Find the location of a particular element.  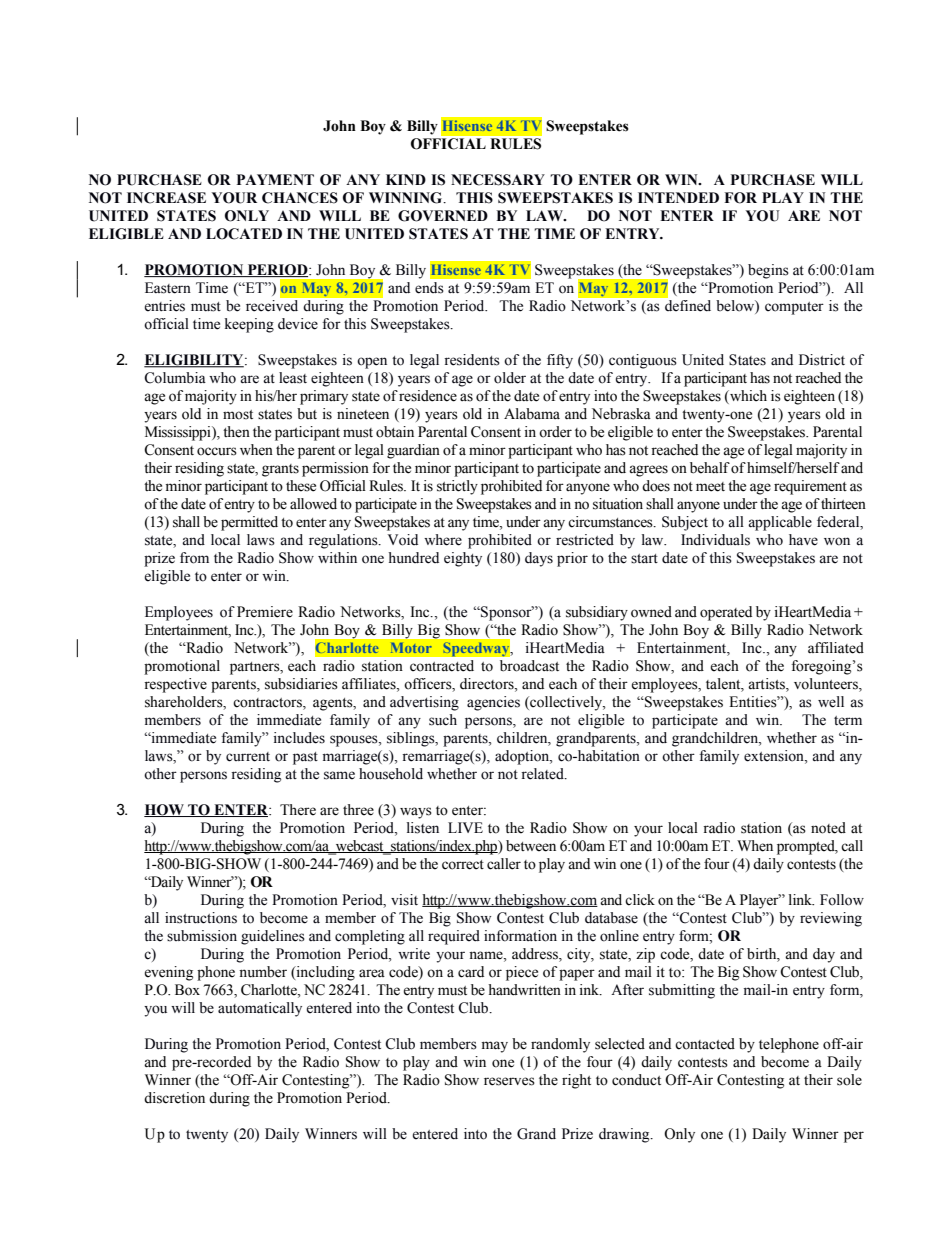

There is located at coordinates (298, 810).
